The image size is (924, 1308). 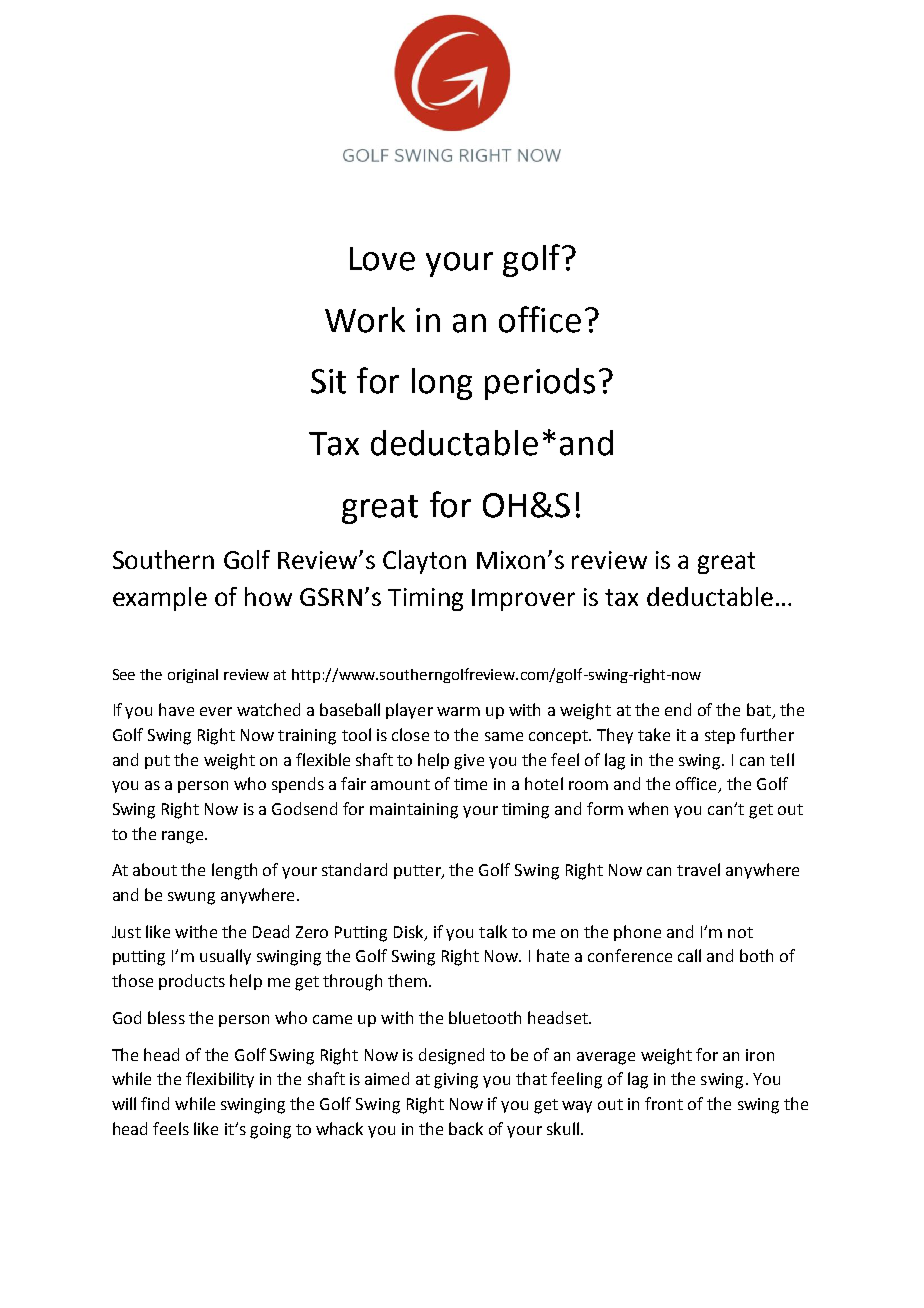 What do you see at coordinates (365, 320) in the document?
I see `Work` at bounding box center [365, 320].
